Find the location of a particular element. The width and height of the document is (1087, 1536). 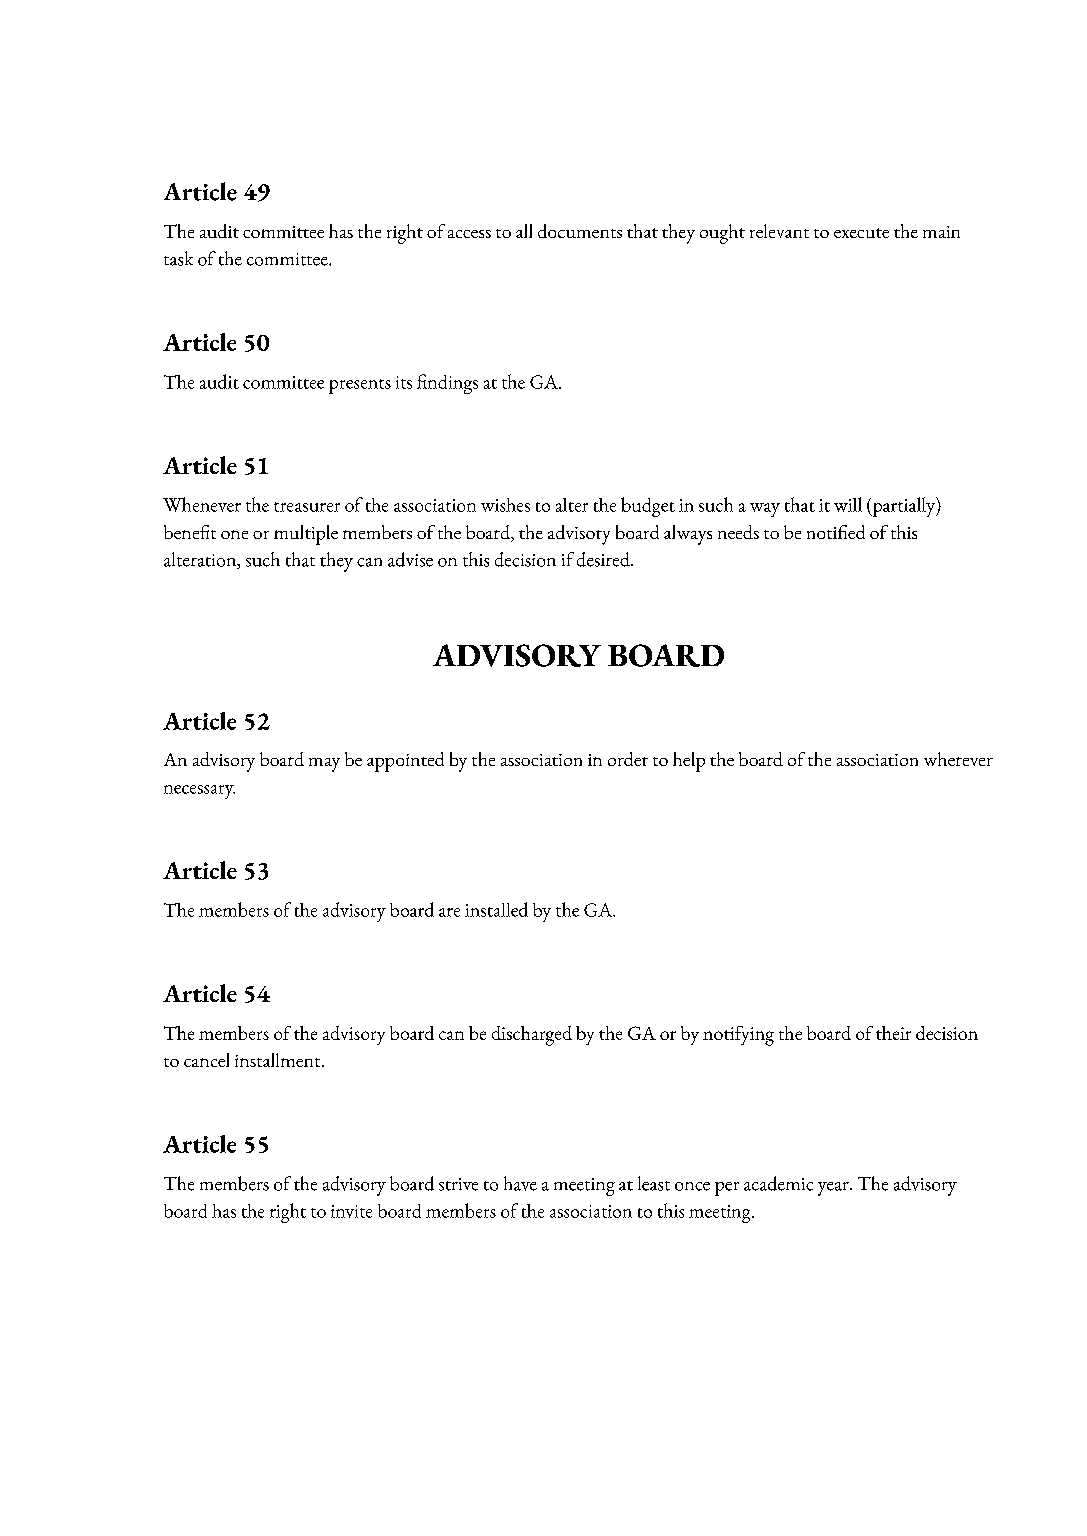

multiple is located at coordinates (306, 535).
